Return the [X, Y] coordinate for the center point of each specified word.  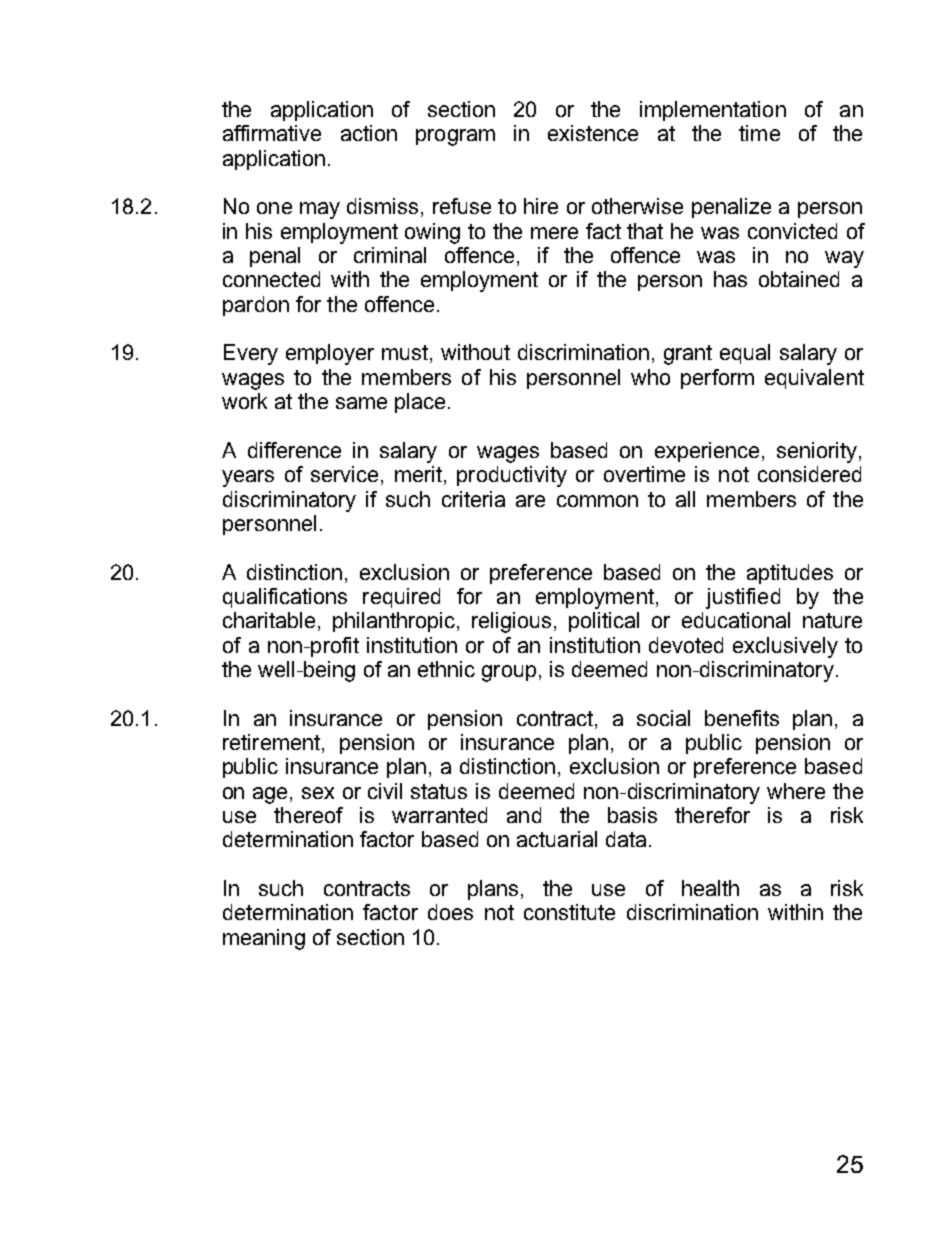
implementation [713, 111]
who [650, 377]
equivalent [814, 379]
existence [593, 133]
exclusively [785, 647]
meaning [264, 939]
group [509, 673]
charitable [269, 620]
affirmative [272, 133]
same [361, 403]
